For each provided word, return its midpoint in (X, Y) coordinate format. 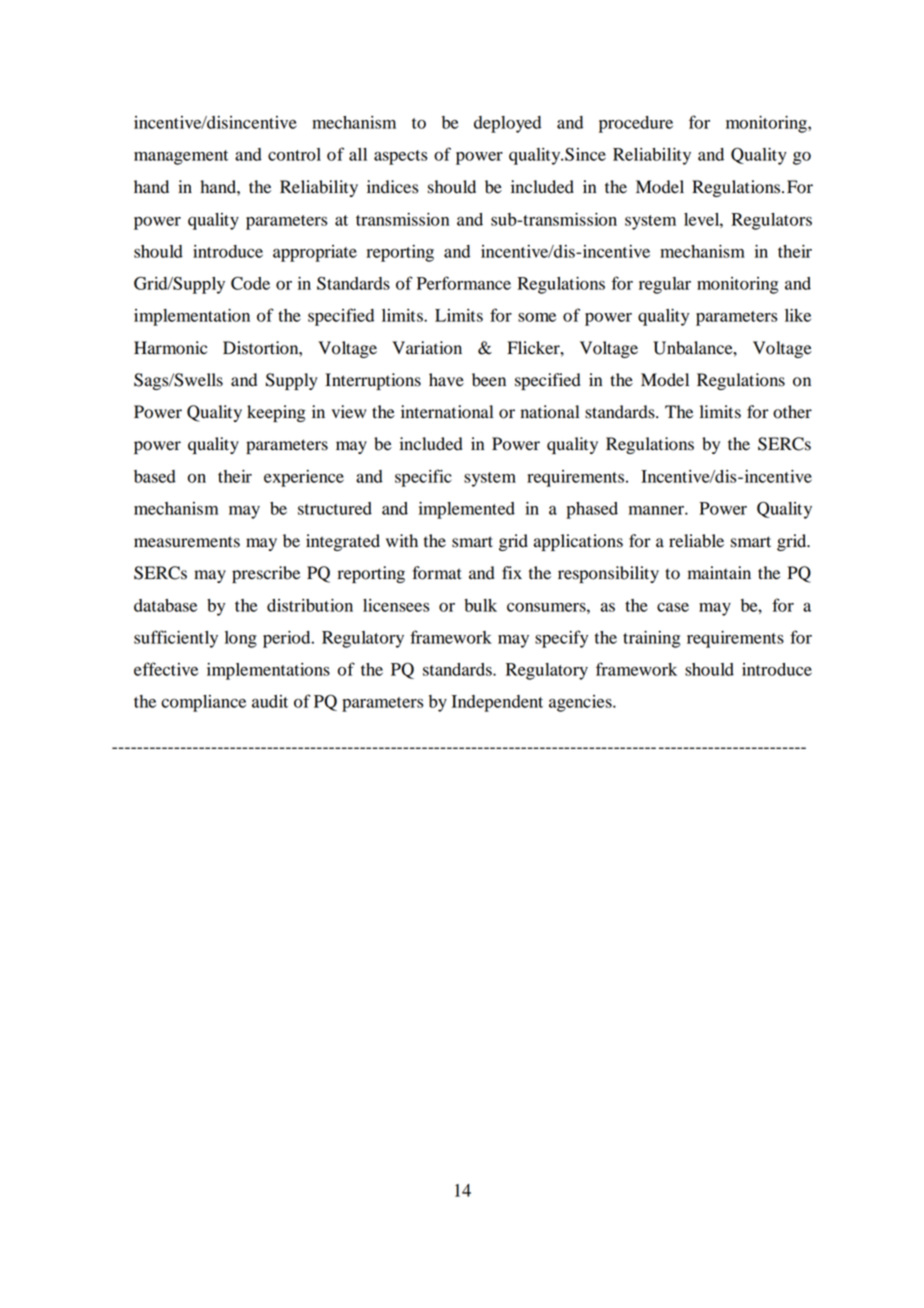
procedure (636, 124)
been (489, 380)
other (792, 412)
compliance (203, 703)
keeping (276, 413)
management (181, 157)
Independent (497, 703)
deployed (507, 124)
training (652, 639)
